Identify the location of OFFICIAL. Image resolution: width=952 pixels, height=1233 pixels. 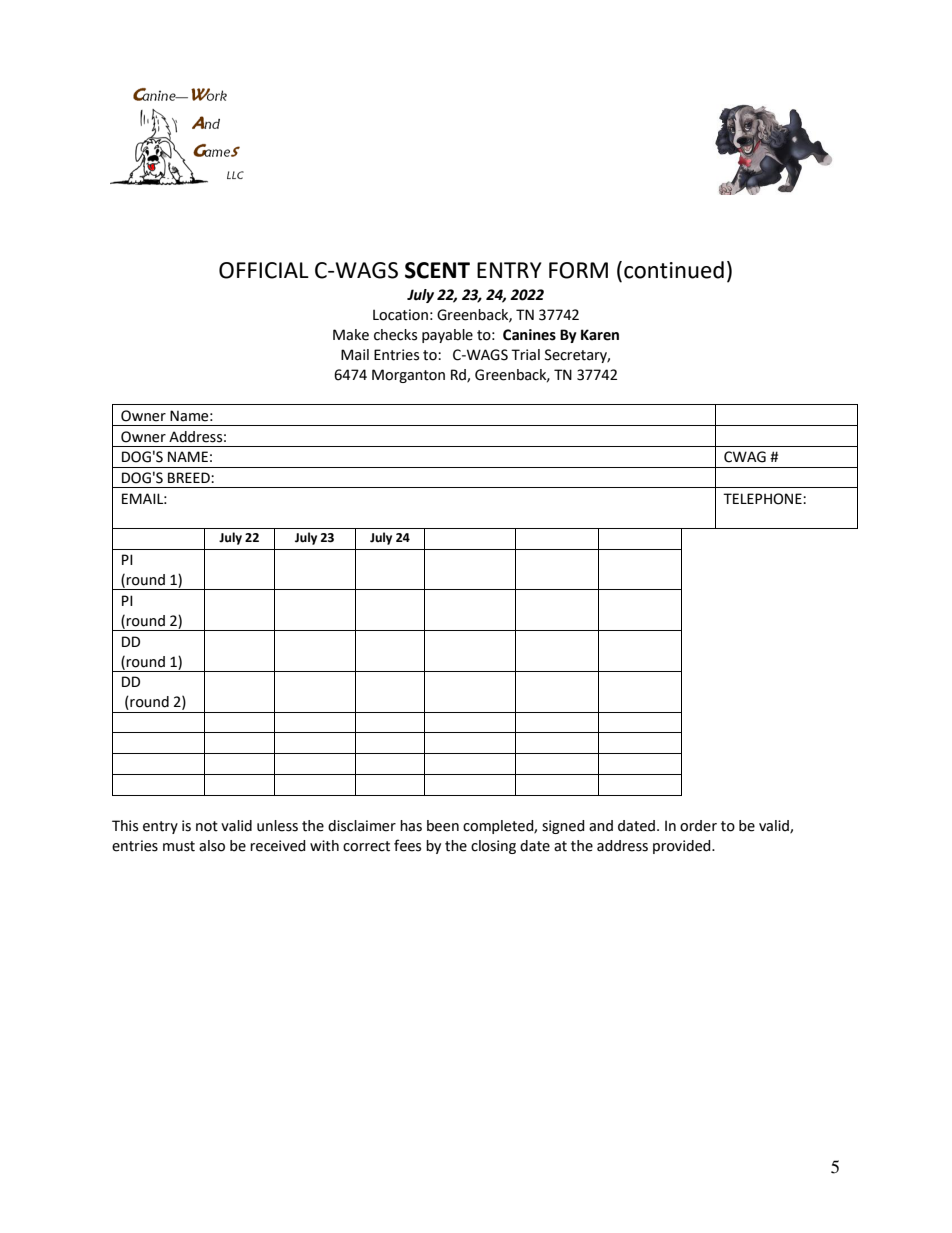
(264, 270).
